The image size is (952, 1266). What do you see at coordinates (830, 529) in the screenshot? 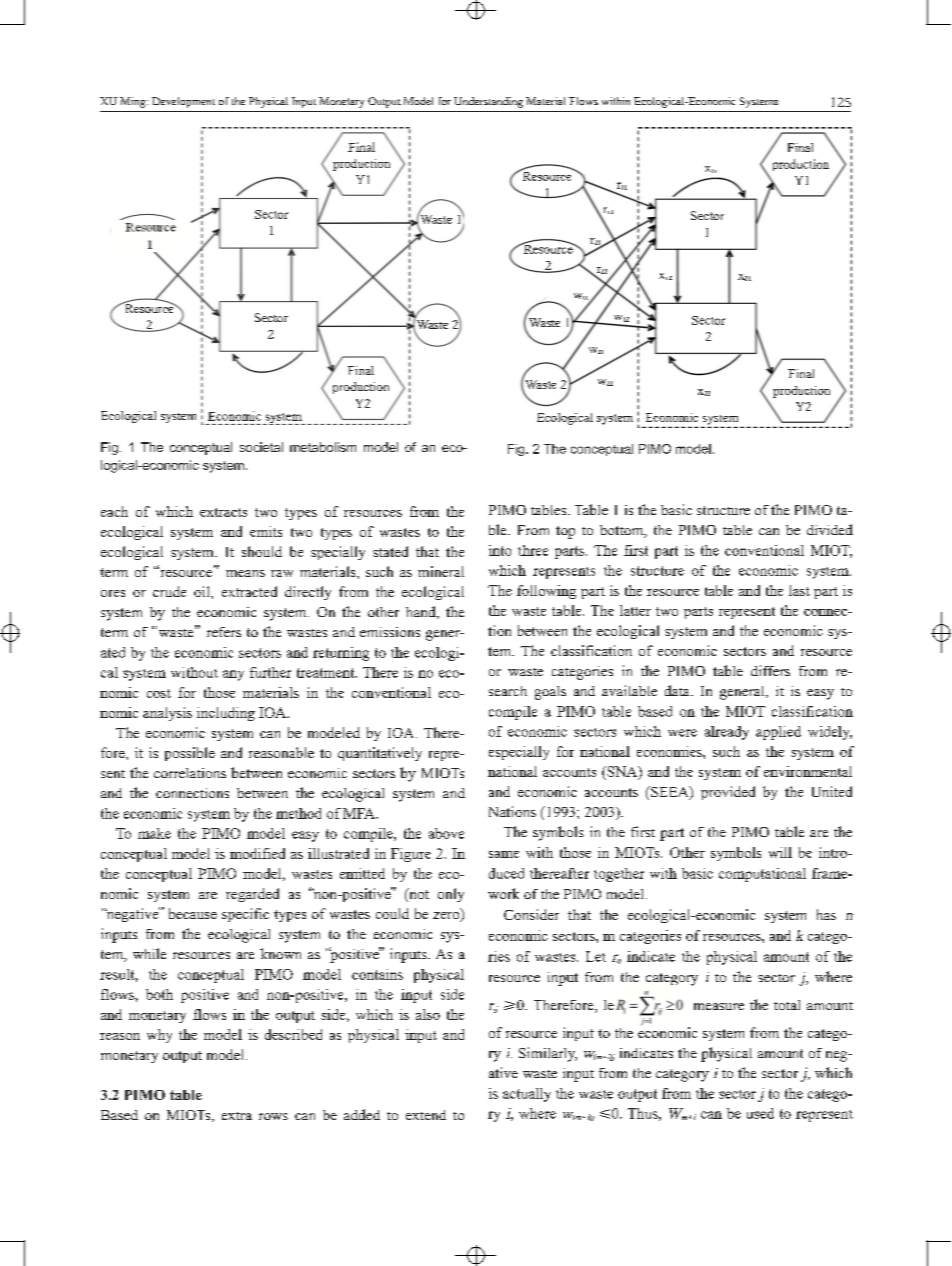
I see `divided` at bounding box center [830, 529].
